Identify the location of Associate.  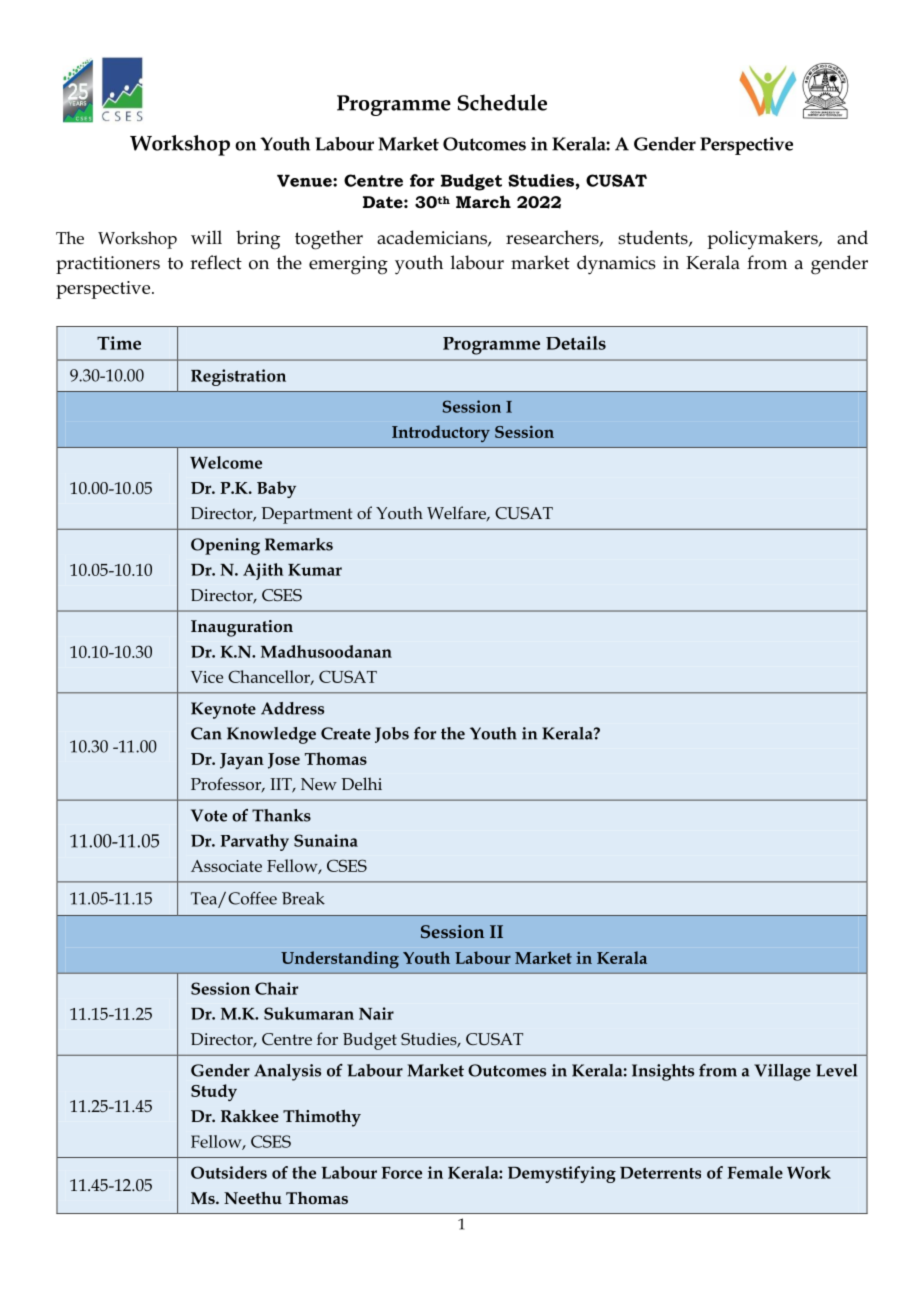
(226, 866).
